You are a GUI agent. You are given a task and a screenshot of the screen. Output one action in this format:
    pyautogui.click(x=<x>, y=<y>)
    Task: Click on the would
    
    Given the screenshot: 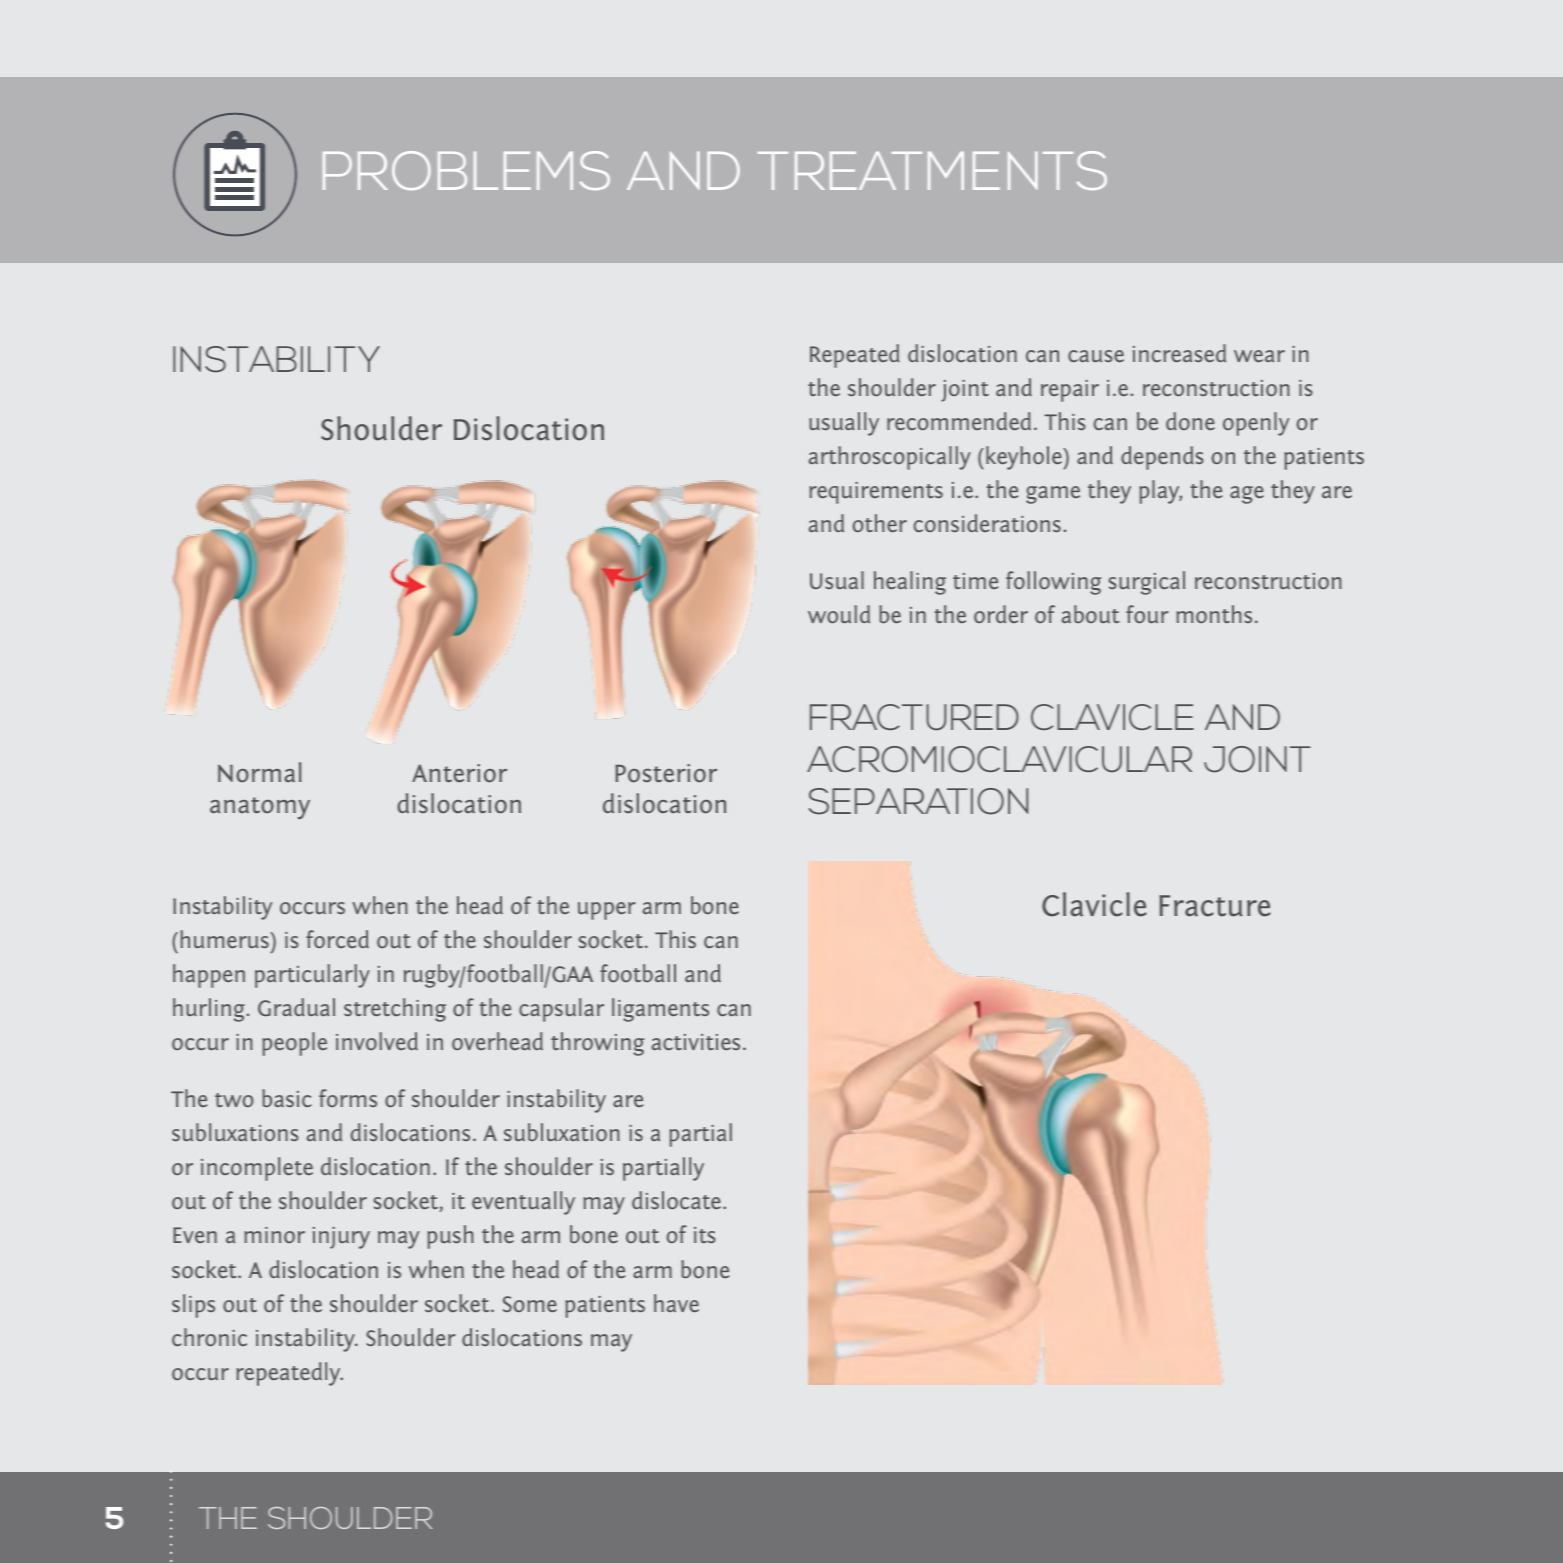 What is the action you would take?
    pyautogui.click(x=839, y=614)
